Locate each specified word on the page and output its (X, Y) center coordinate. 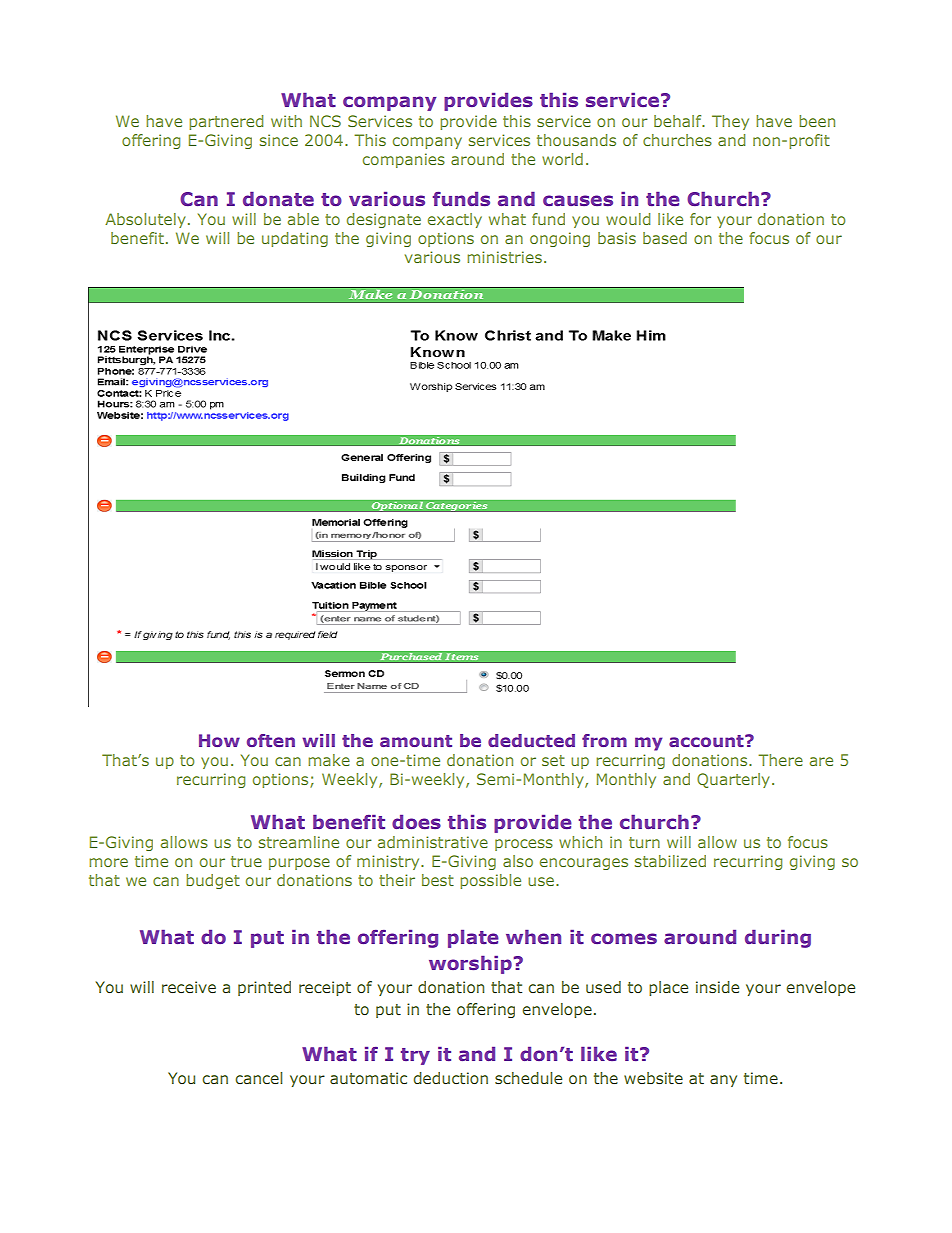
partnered (226, 122)
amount (416, 741)
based (665, 238)
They (730, 122)
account (707, 741)
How (219, 740)
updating (295, 239)
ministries (504, 257)
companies (404, 160)
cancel (258, 1078)
